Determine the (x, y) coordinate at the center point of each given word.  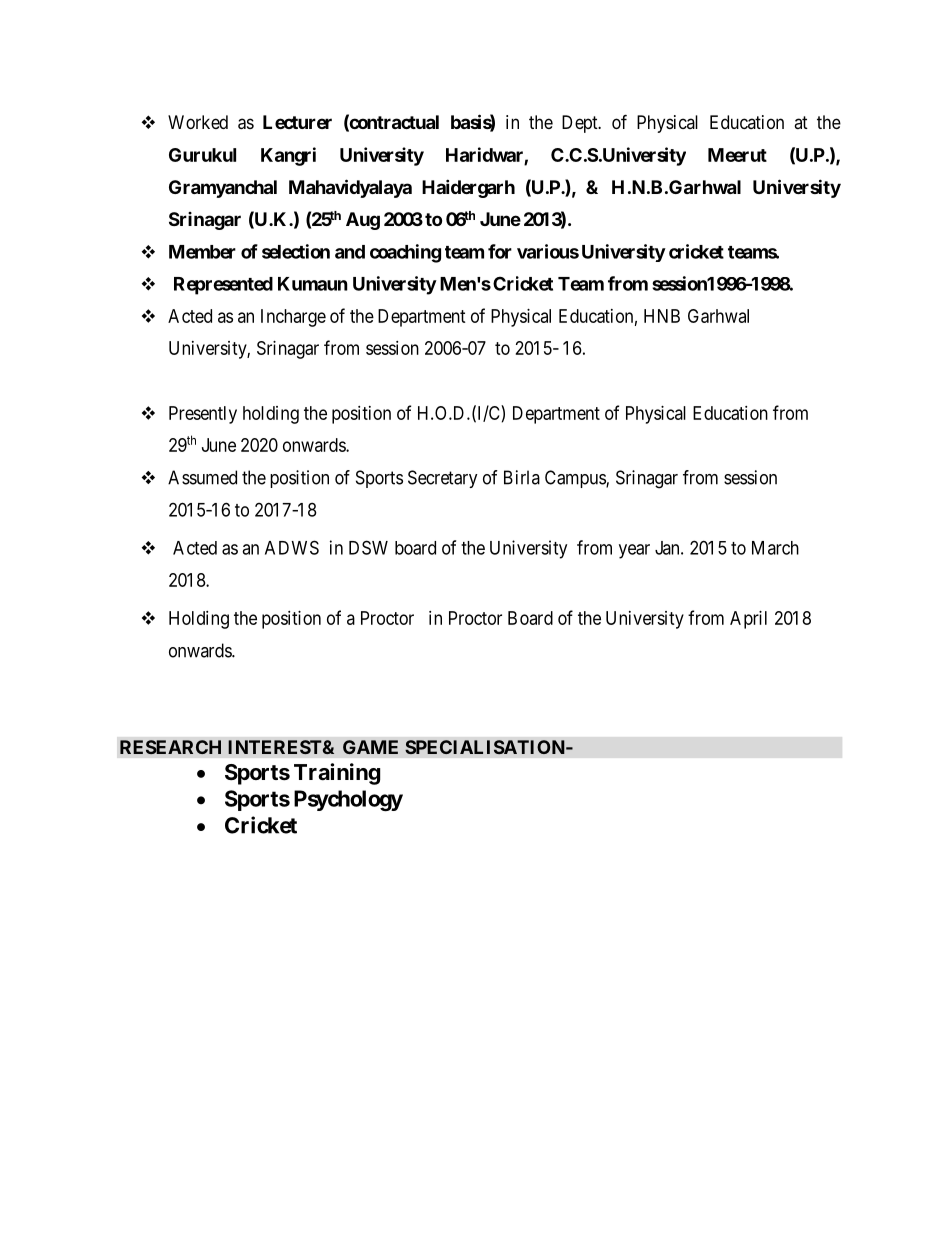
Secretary (443, 479)
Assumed (202, 477)
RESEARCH (170, 747)
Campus (576, 479)
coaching (405, 253)
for (500, 251)
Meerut (737, 155)
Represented (223, 286)
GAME (370, 747)
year (634, 551)
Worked (198, 122)
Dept (581, 124)
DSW (368, 547)
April (748, 620)
